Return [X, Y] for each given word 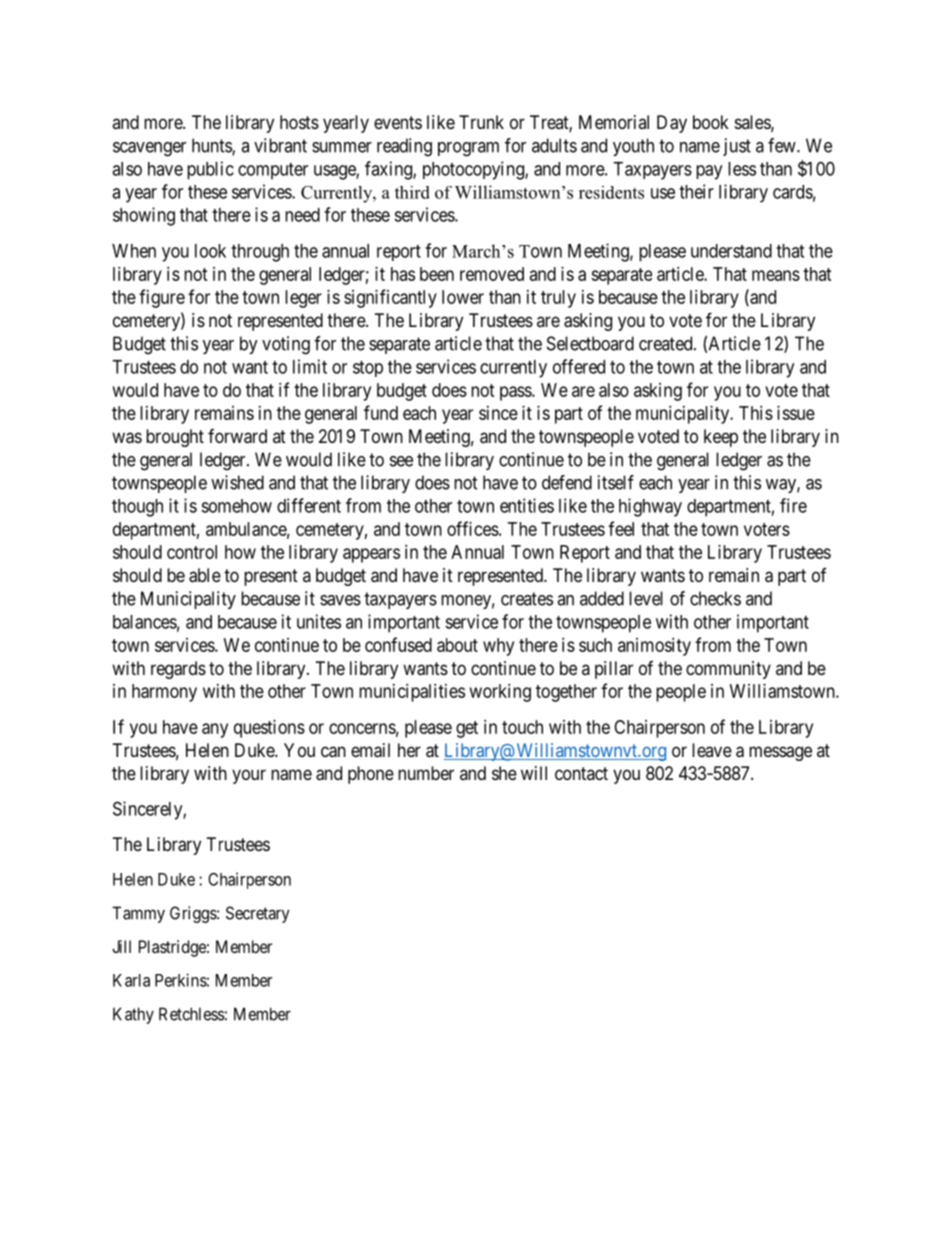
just [737, 147]
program [468, 149]
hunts [212, 146]
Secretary [258, 914]
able [205, 575]
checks [715, 598]
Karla [131, 980]
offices [473, 528]
